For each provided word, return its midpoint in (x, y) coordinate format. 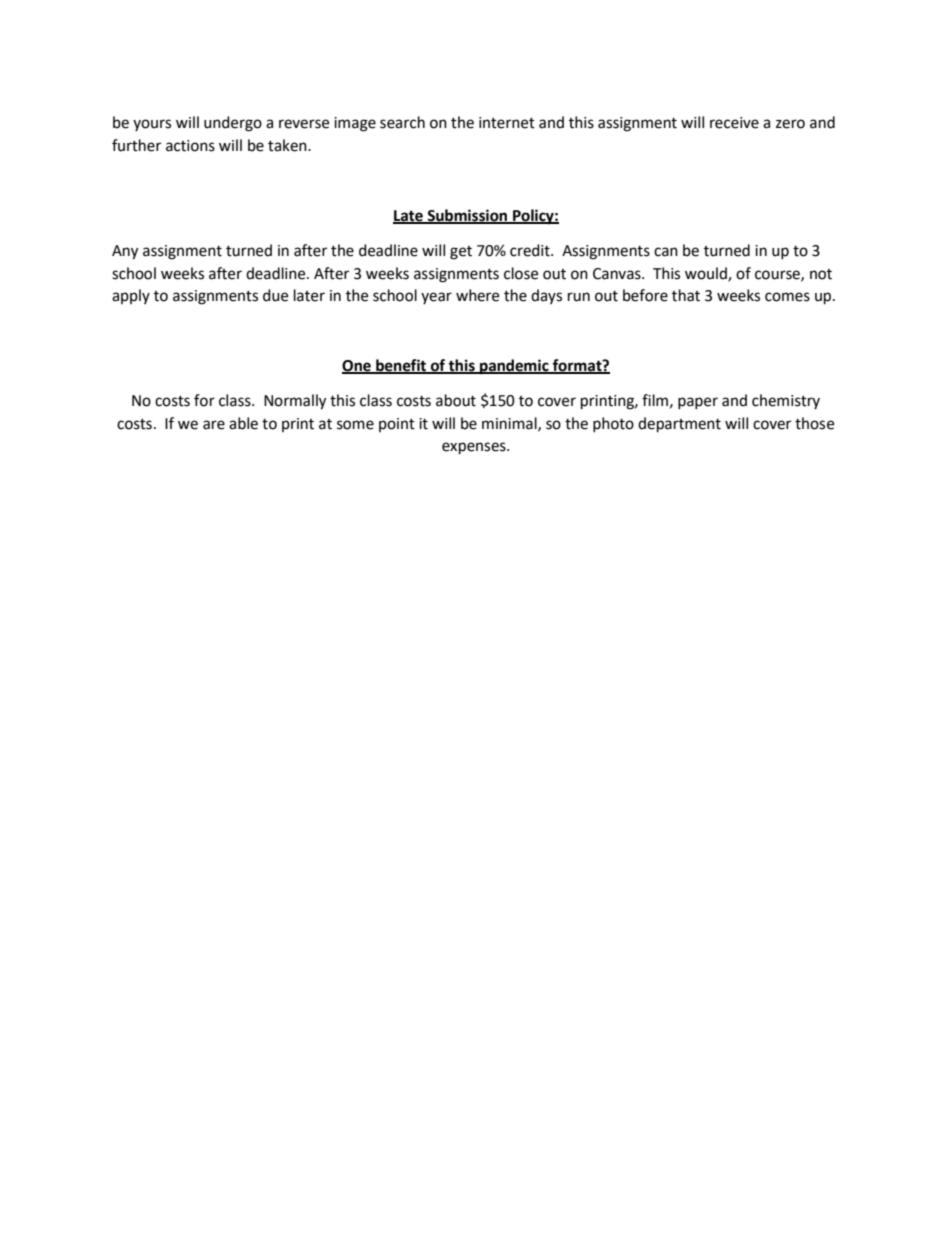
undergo (233, 124)
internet (507, 123)
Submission (467, 216)
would (707, 274)
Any (125, 252)
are (214, 425)
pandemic (514, 367)
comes (787, 297)
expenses (475, 448)
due (275, 295)
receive (734, 123)
